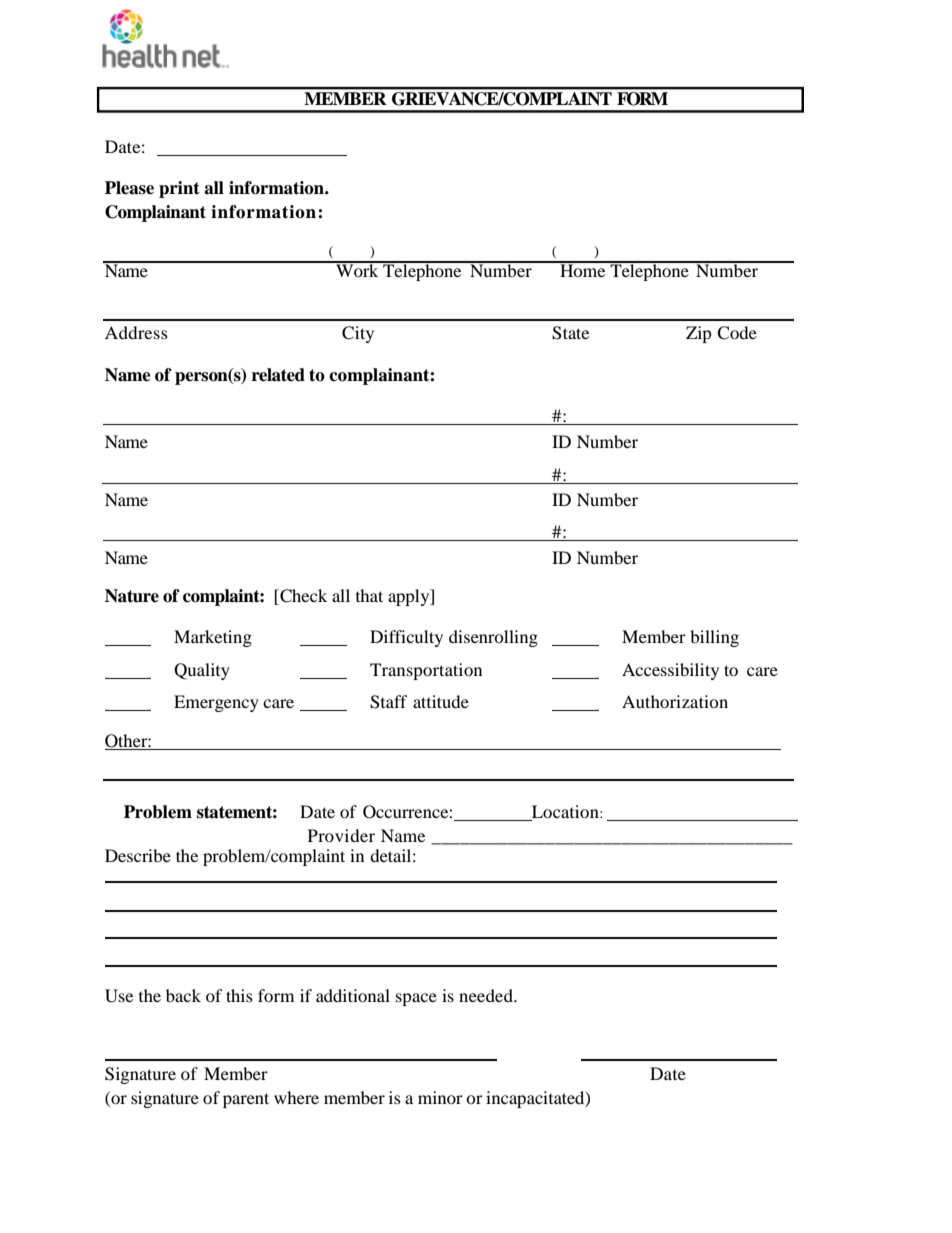 Image resolution: width=952 pixels, height=1233 pixels. Describe the element at coordinates (278, 375) in the screenshot. I see `related` at that location.
